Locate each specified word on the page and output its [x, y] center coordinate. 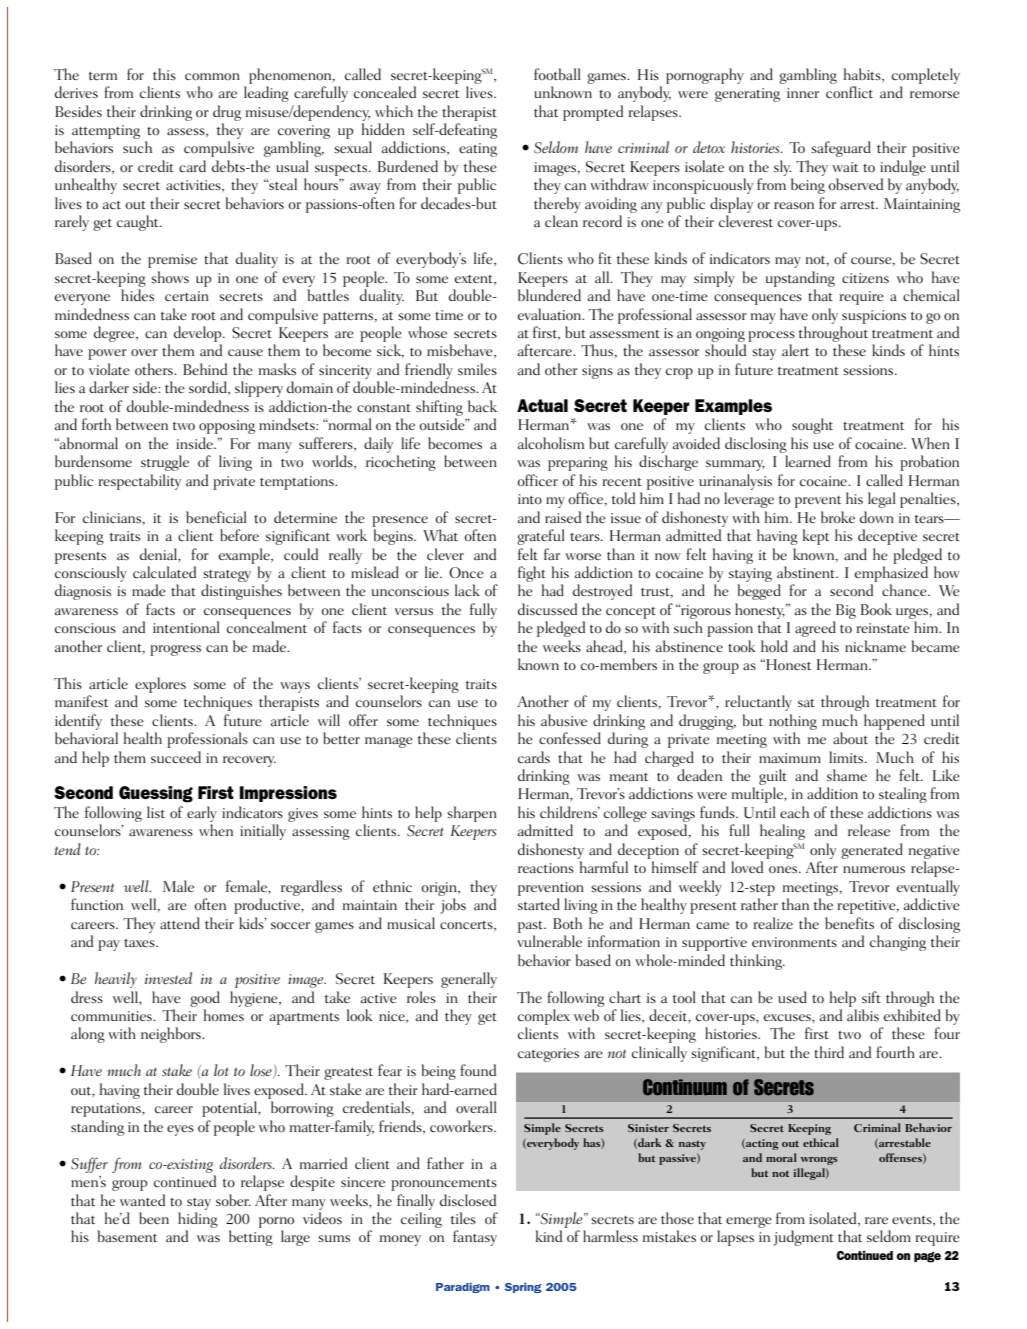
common [212, 76]
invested [168, 978]
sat [806, 703]
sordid [209, 388]
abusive [564, 720]
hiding [198, 1220]
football [557, 74]
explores [160, 685]
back [482, 406]
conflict [849, 92]
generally [469, 980]
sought [812, 426]
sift [871, 997]
